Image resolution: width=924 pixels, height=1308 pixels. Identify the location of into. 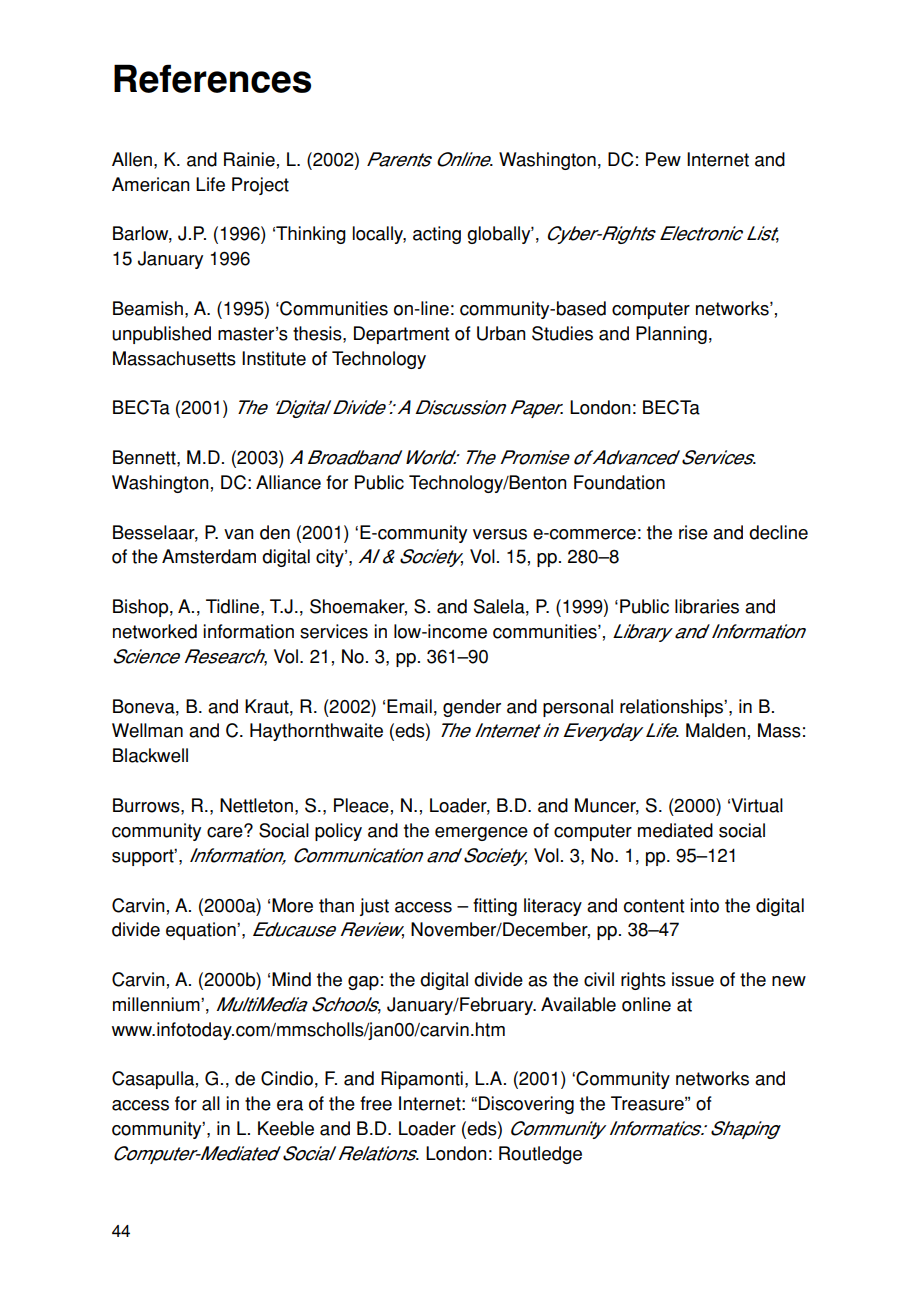
(704, 905).
